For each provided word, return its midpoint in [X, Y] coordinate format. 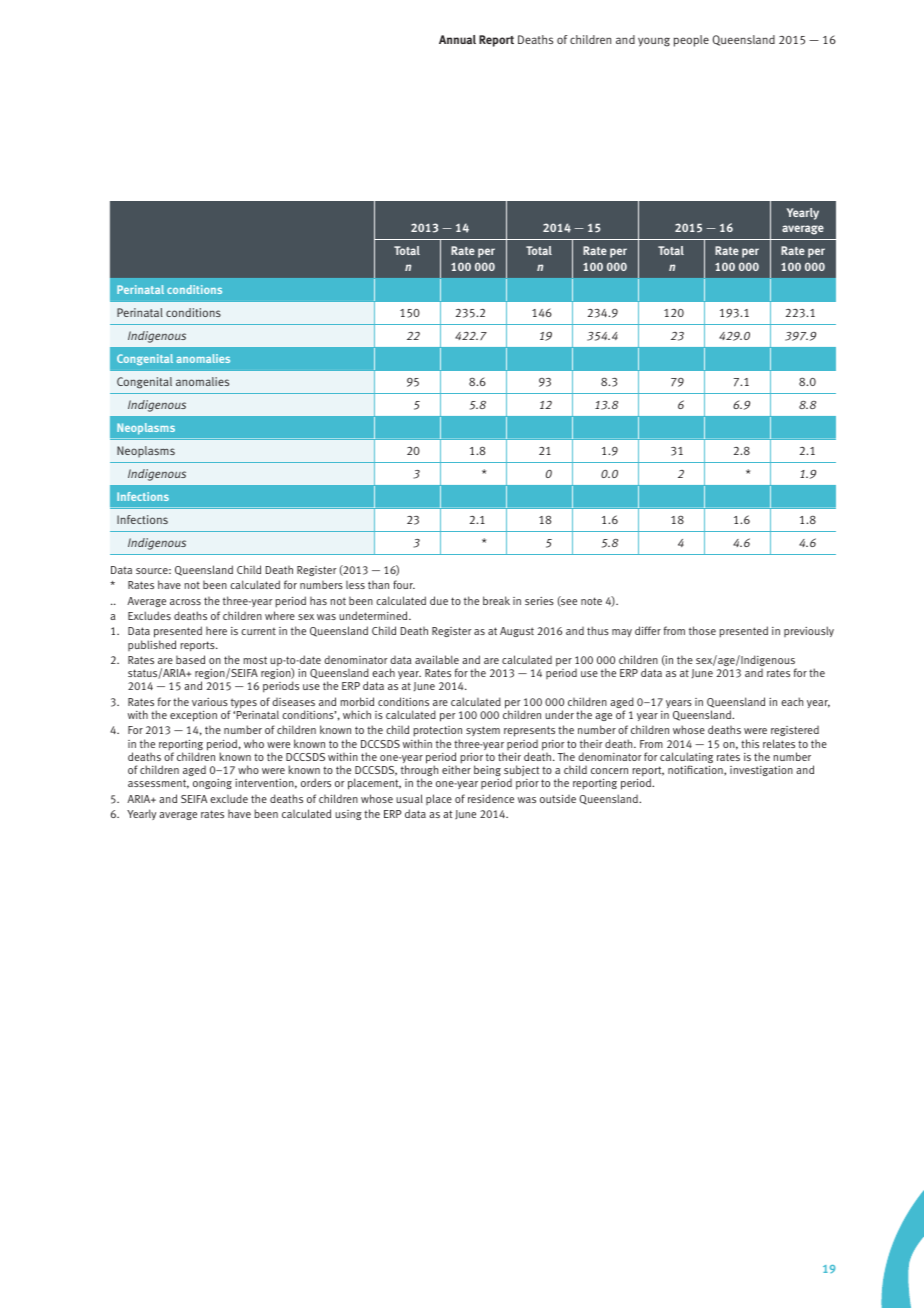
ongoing [212, 784]
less [355, 585]
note [591, 601]
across [185, 602]
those [702, 630]
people [691, 41]
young [654, 42]
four [404, 584]
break [496, 600]
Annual [457, 39]
